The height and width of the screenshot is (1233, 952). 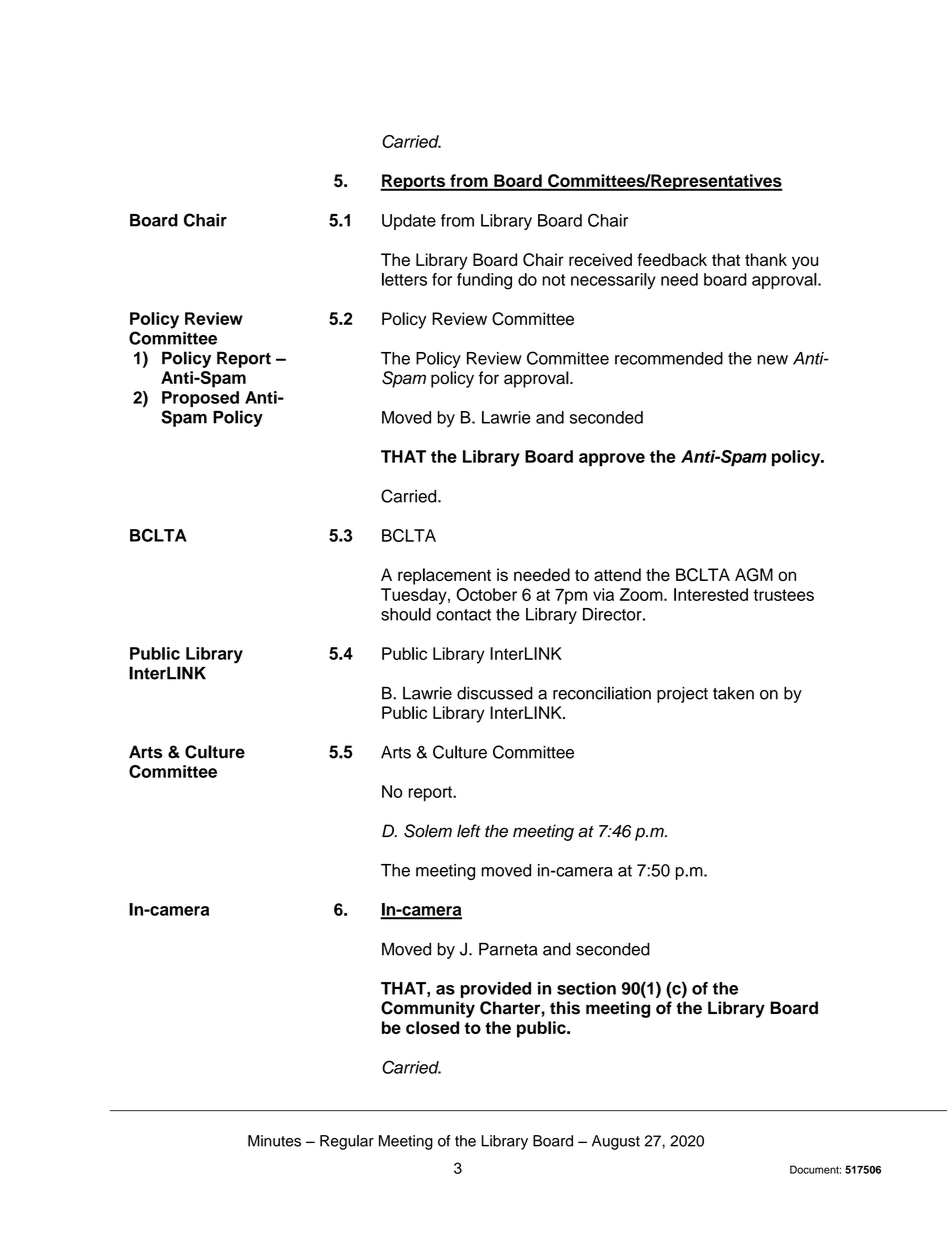 I want to click on left, so click(x=469, y=831).
